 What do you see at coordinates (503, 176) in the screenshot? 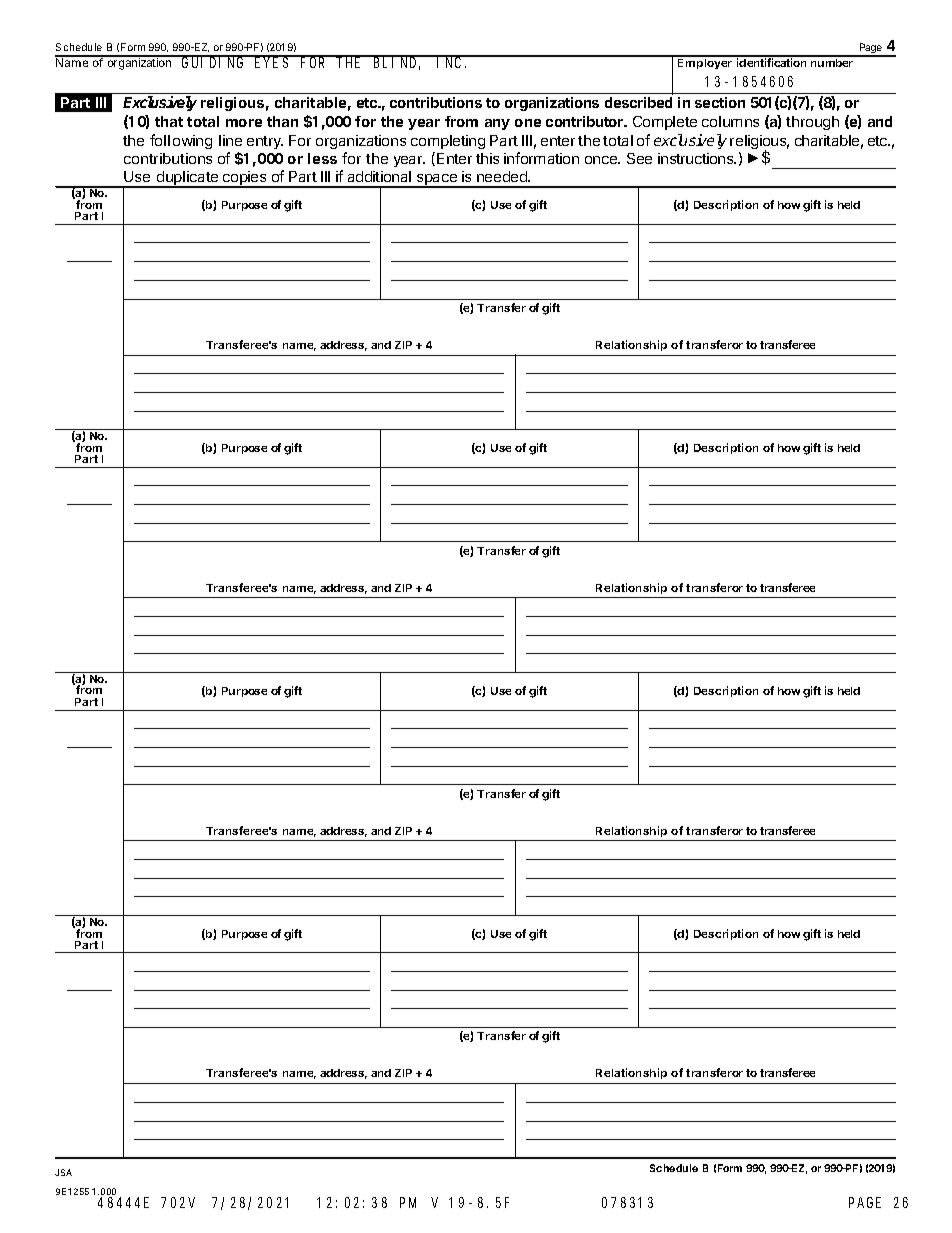
I see `needed` at bounding box center [503, 176].
